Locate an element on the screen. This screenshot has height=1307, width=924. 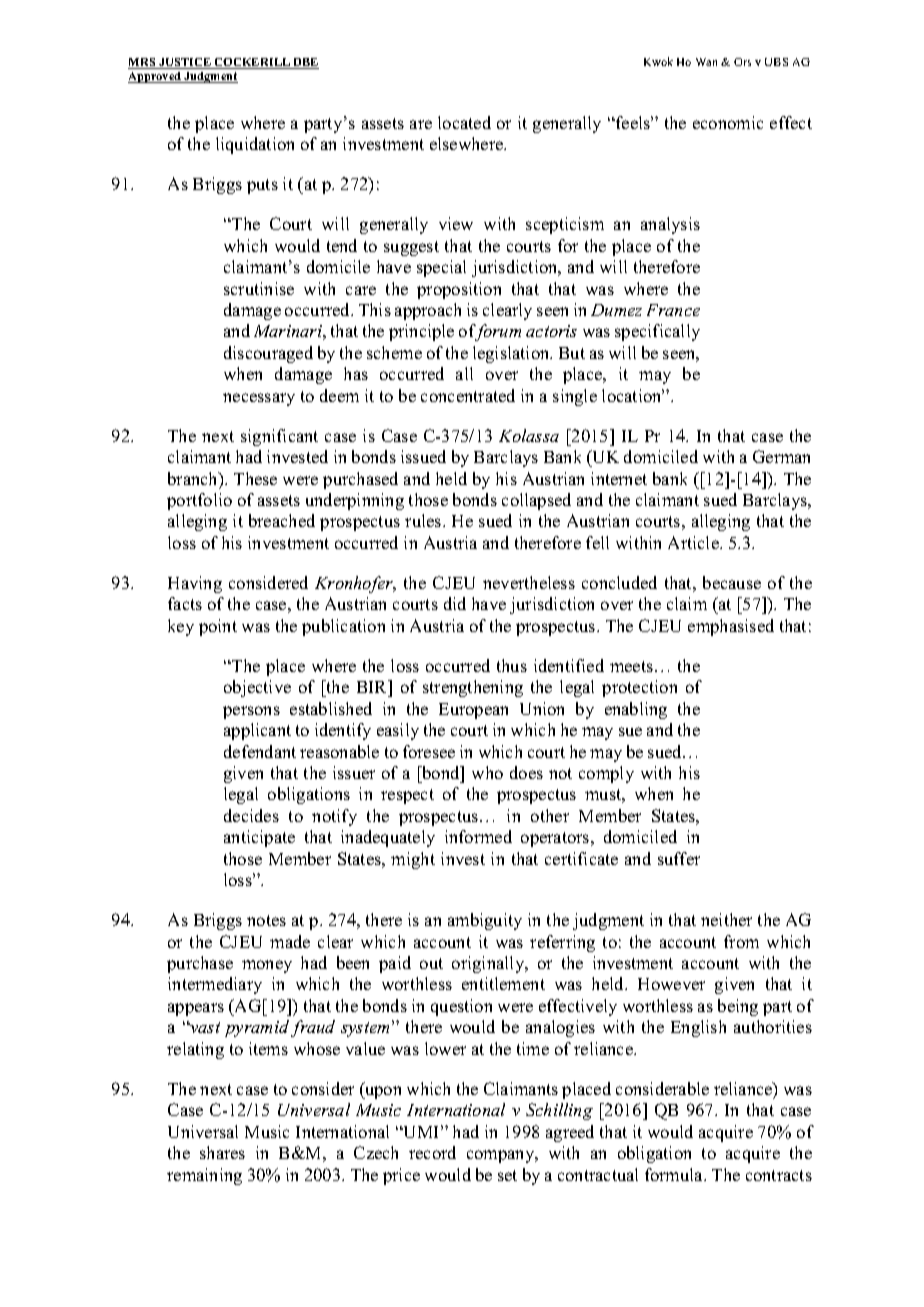
Wan is located at coordinates (706, 62).
